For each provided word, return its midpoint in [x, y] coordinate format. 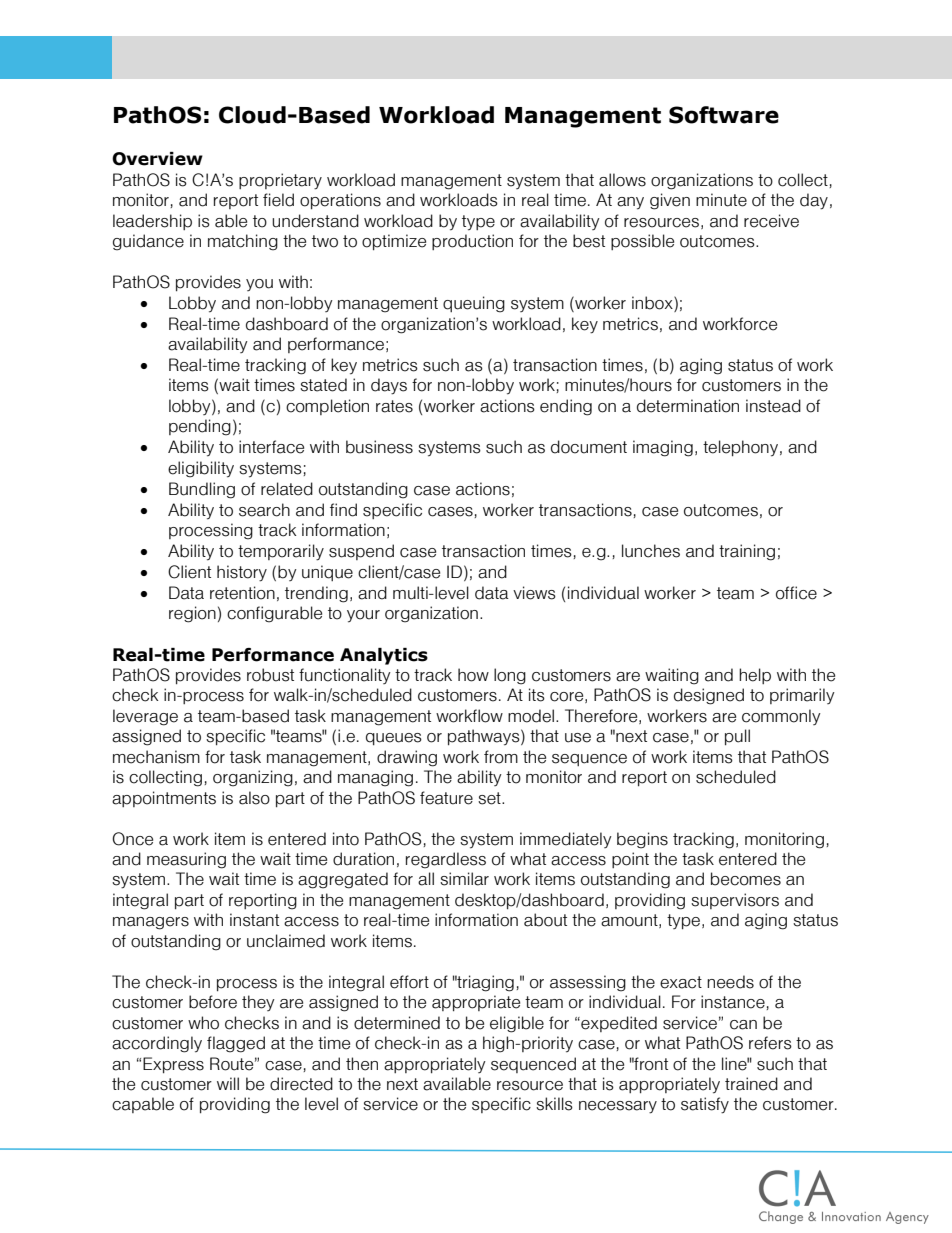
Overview [157, 159]
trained [751, 1084]
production [472, 242]
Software [724, 115]
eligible [517, 1024]
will [228, 1083]
